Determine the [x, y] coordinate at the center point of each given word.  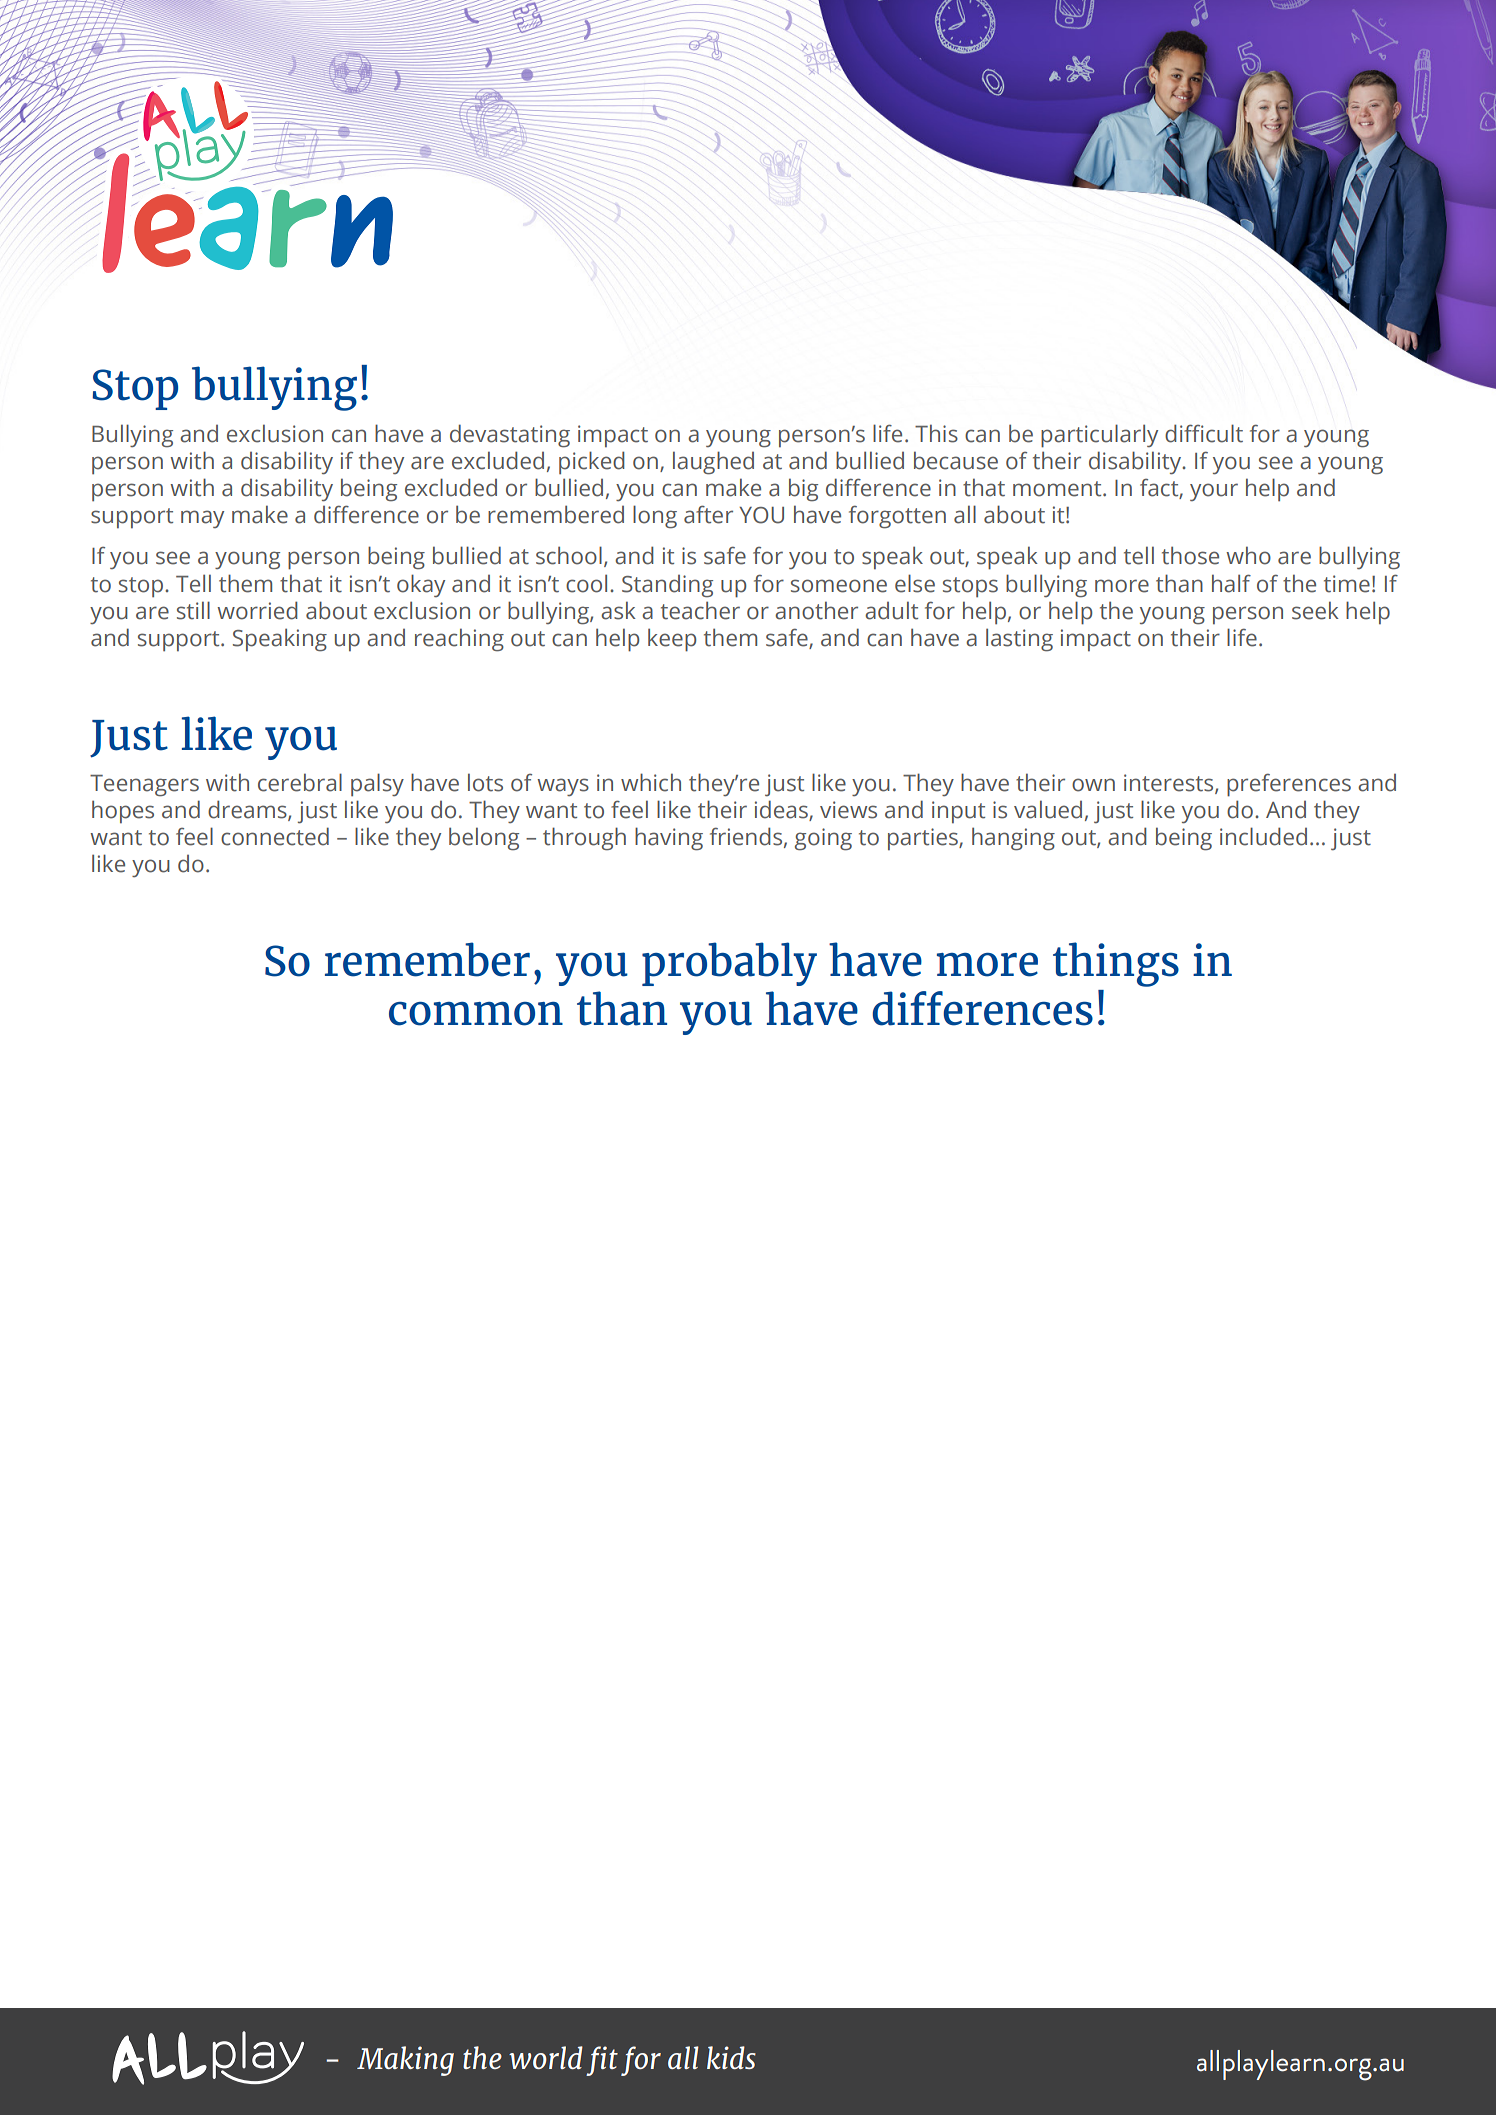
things [1116, 964]
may [202, 519]
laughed [713, 463]
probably [729, 964]
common [476, 1014]
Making [405, 2061]
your [1214, 492]
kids [731, 2057]
